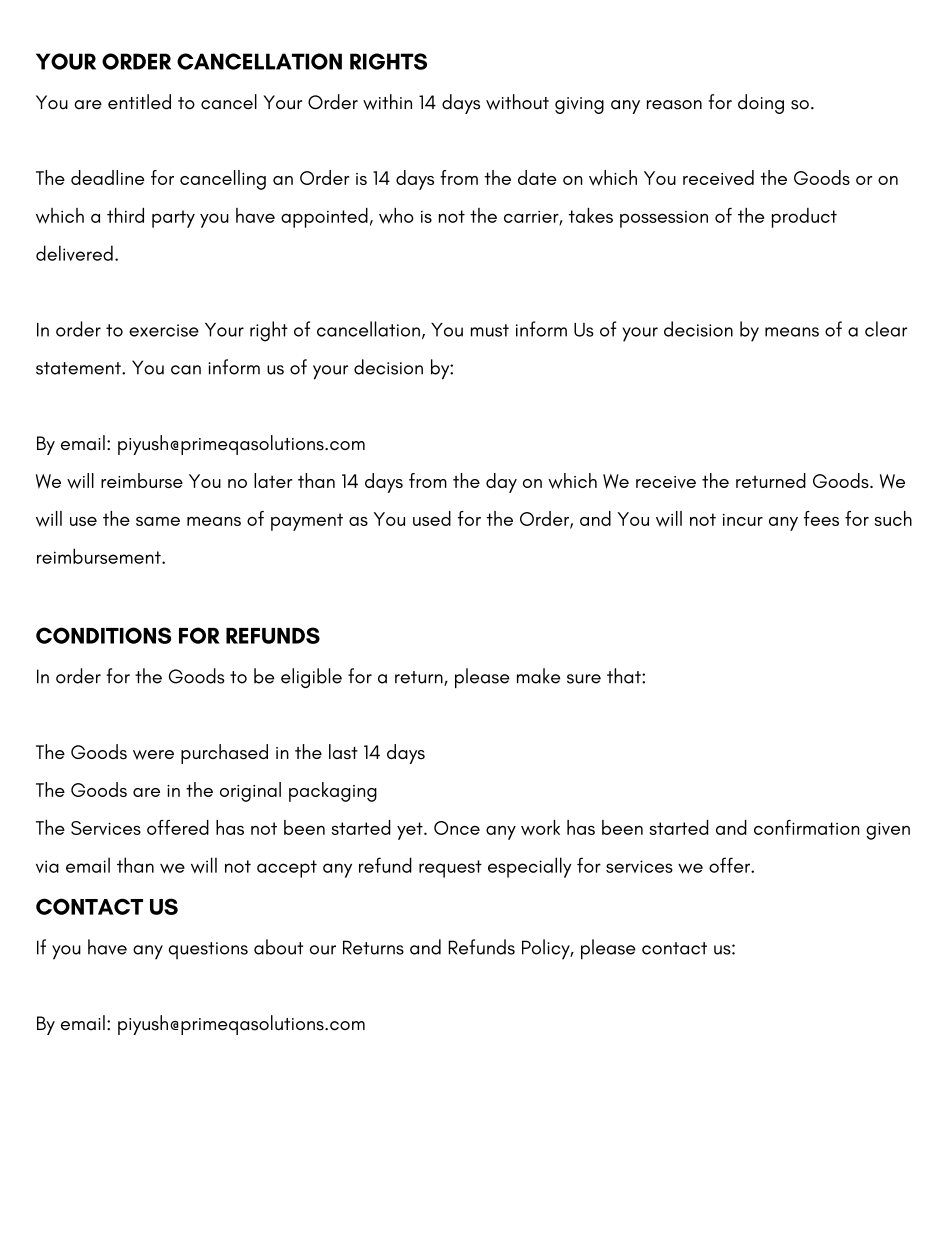 The width and height of the screenshot is (952, 1233). Describe the element at coordinates (821, 518) in the screenshot. I see `fees` at that location.
